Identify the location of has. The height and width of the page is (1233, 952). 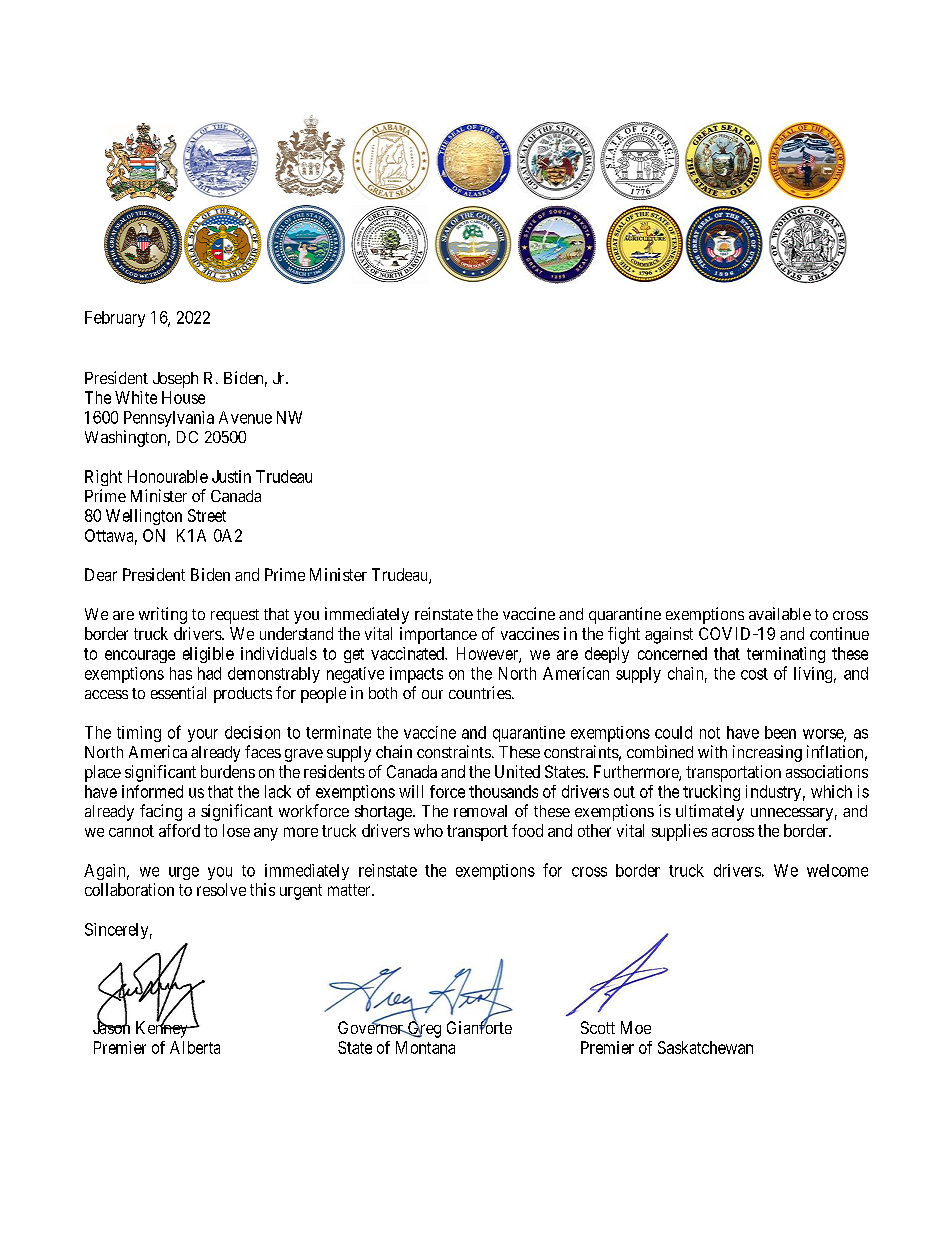
(181, 673).
